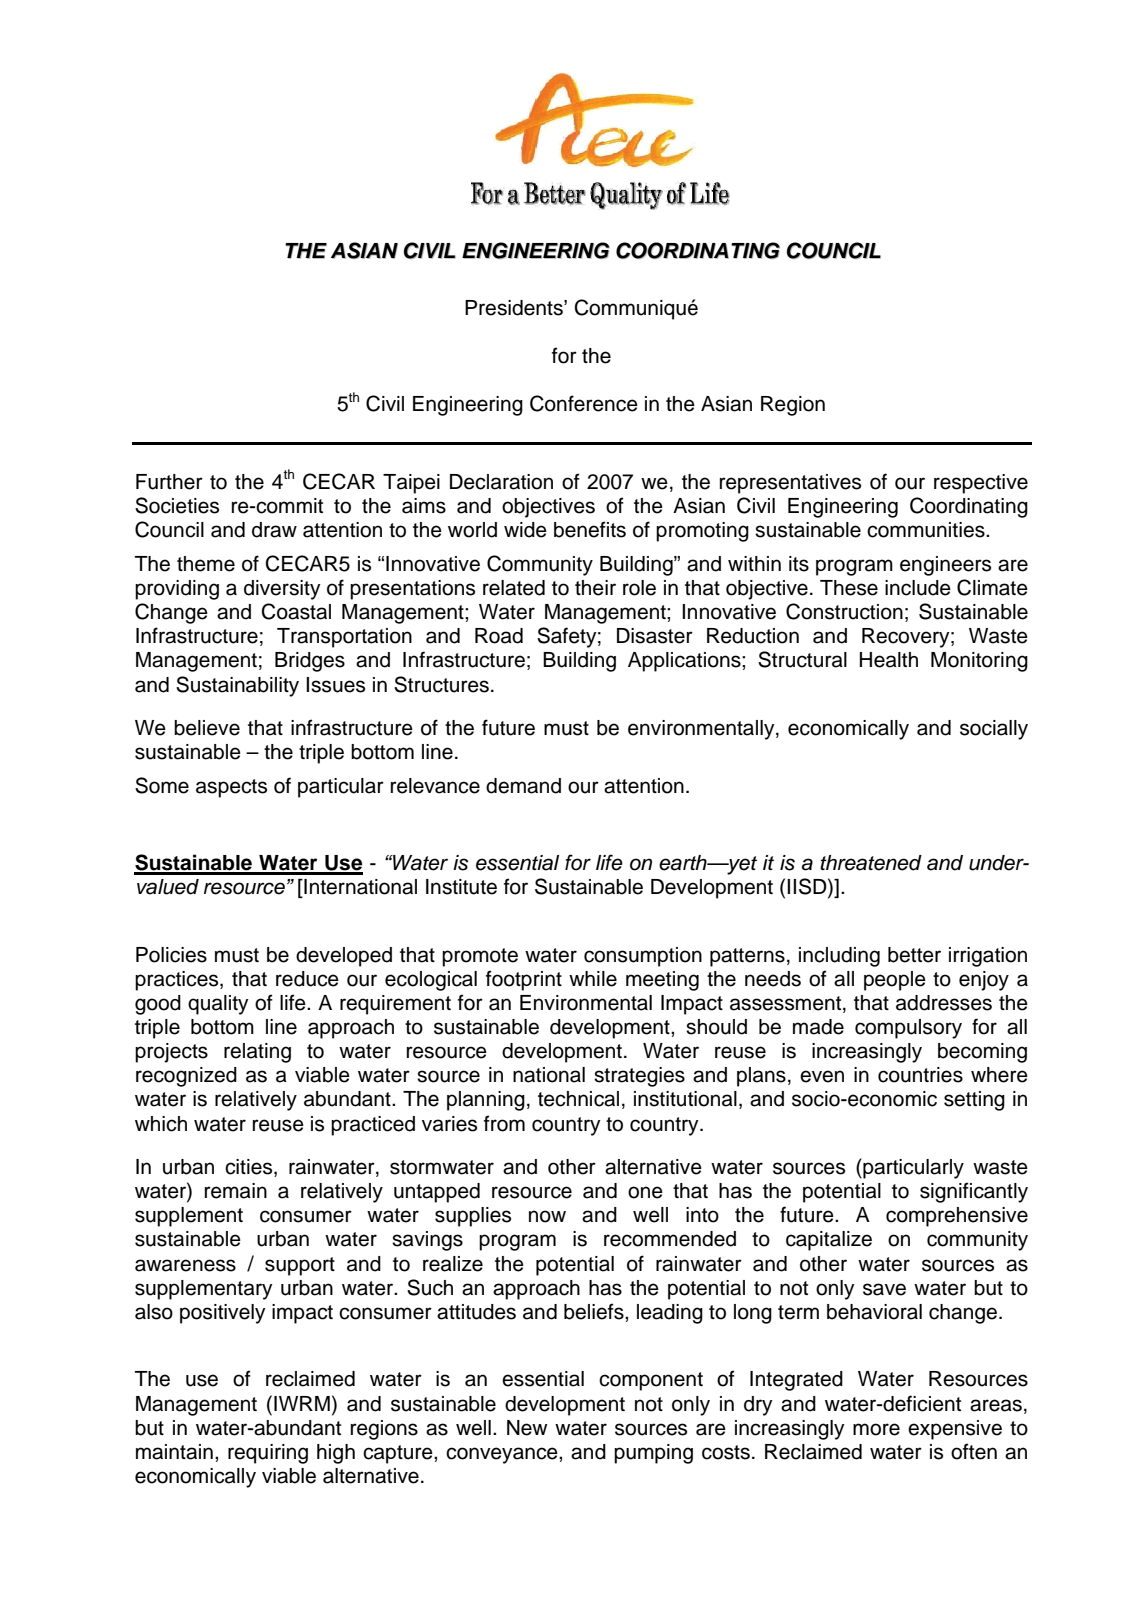 The height and width of the screenshot is (1609, 1137). Describe the element at coordinates (169, 482) in the screenshot. I see `Further` at that location.
